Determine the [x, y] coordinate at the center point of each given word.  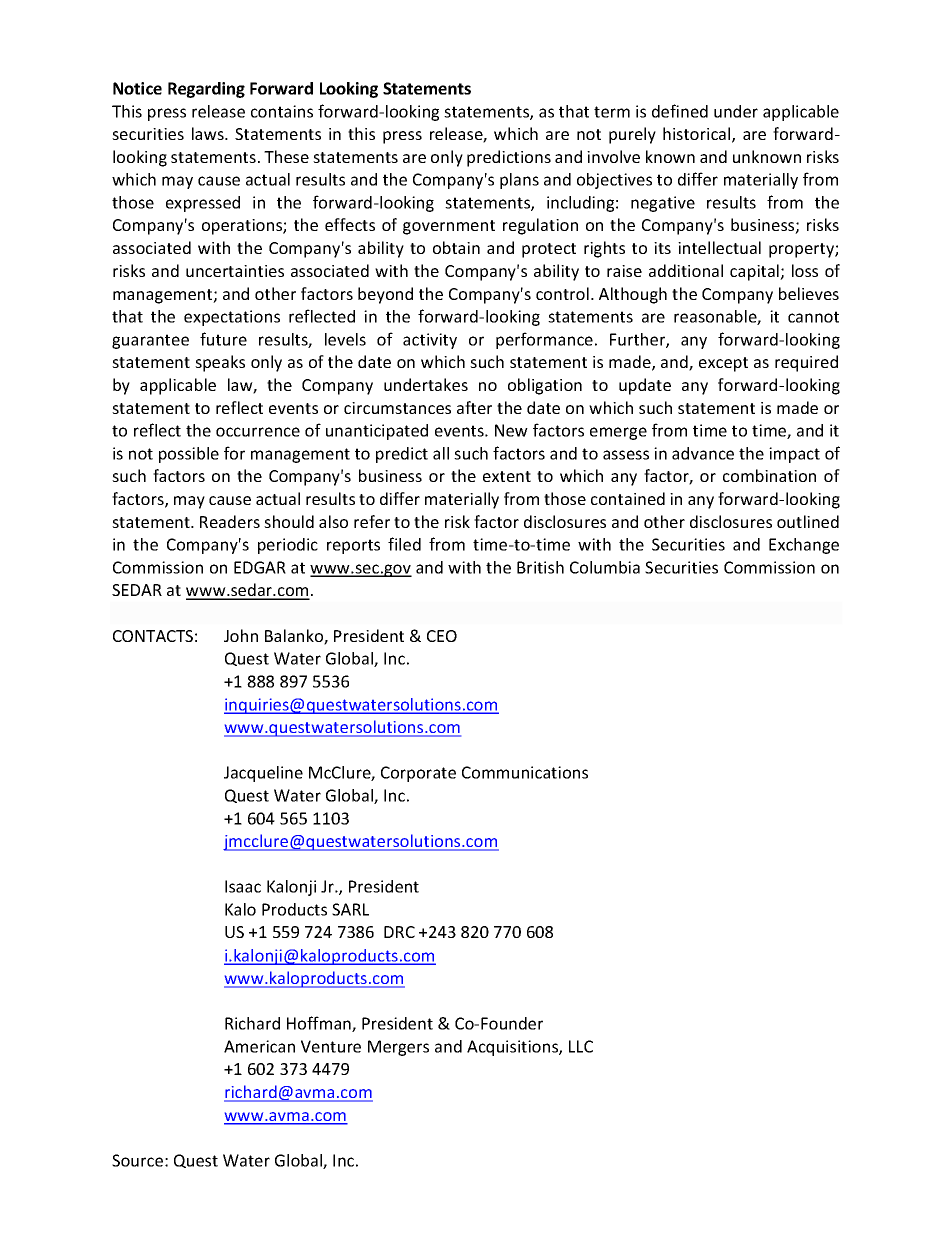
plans [519, 181]
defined [680, 111]
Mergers [398, 1048]
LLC [581, 1046]
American [259, 1046]
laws [209, 133]
